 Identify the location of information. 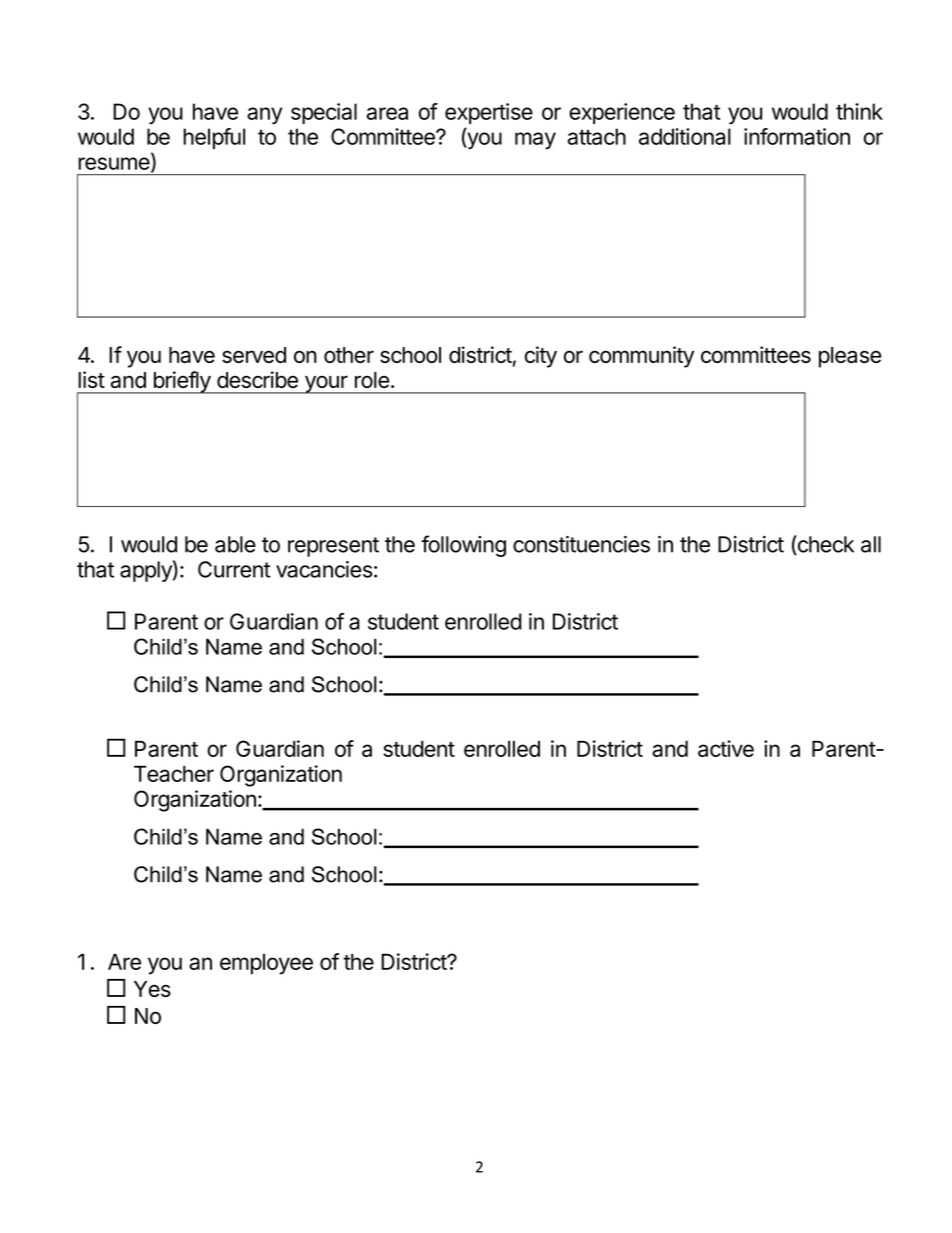
(797, 136).
